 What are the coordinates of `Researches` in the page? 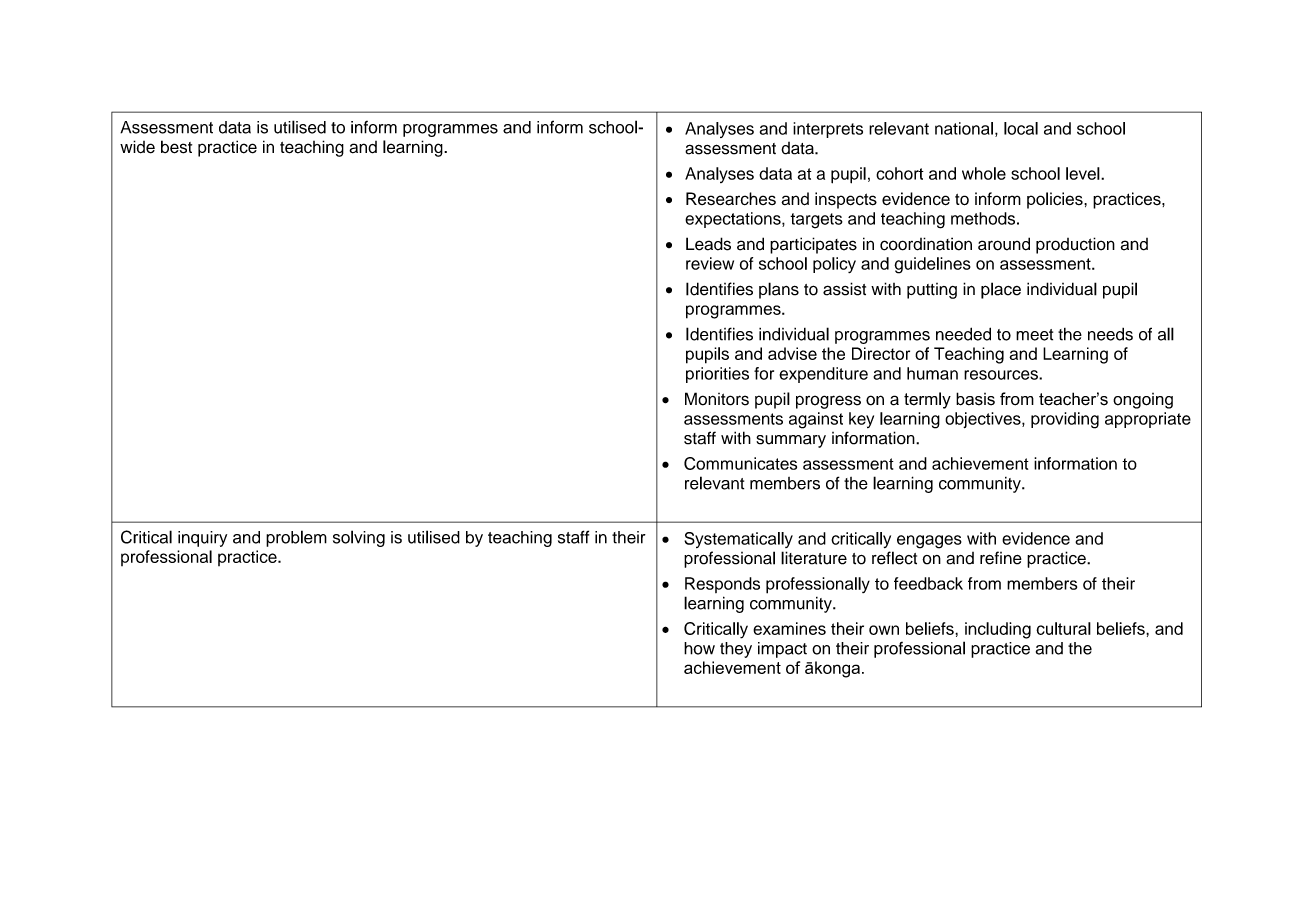 It's located at (731, 199).
